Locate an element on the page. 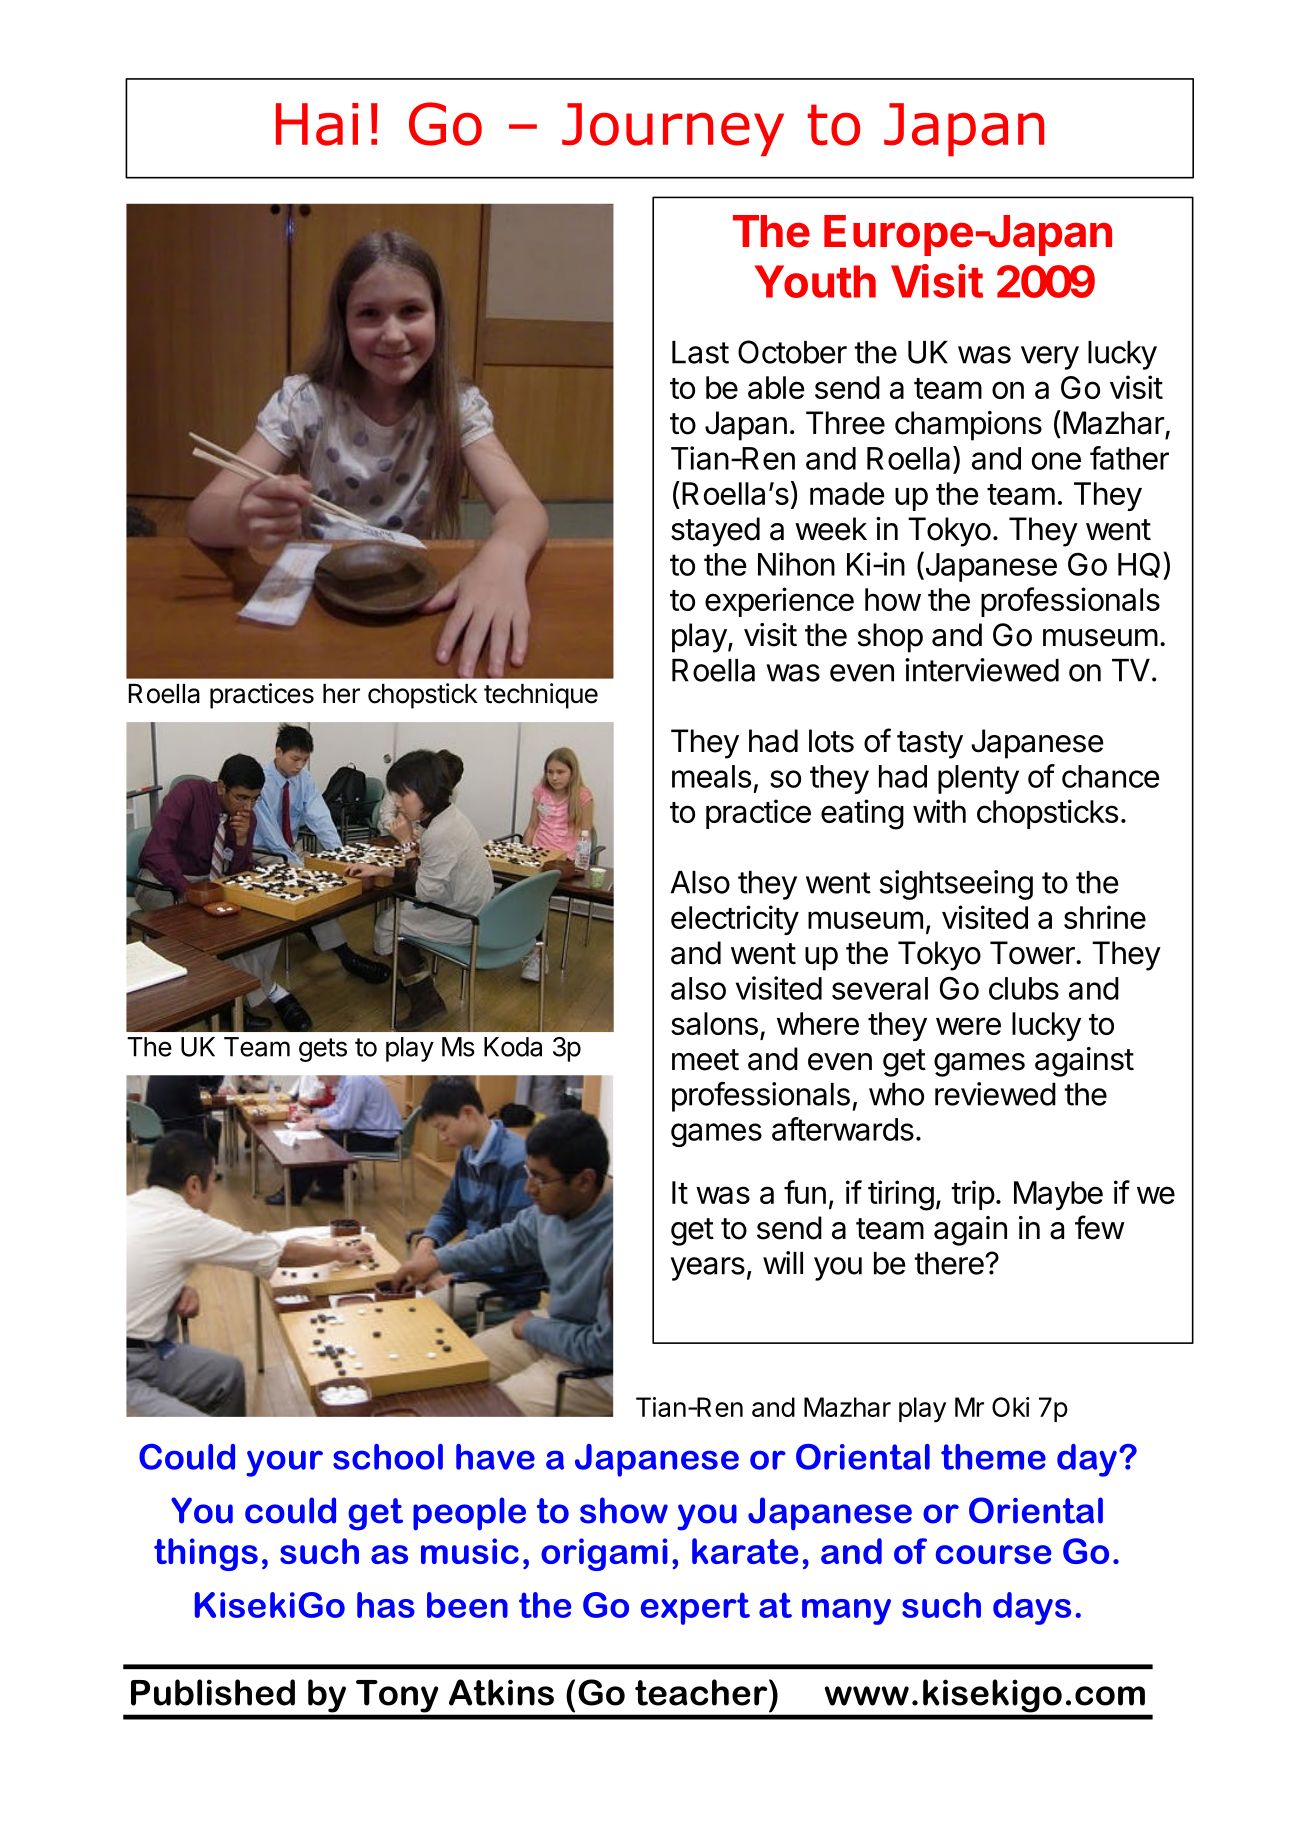  very is located at coordinates (1050, 358).
